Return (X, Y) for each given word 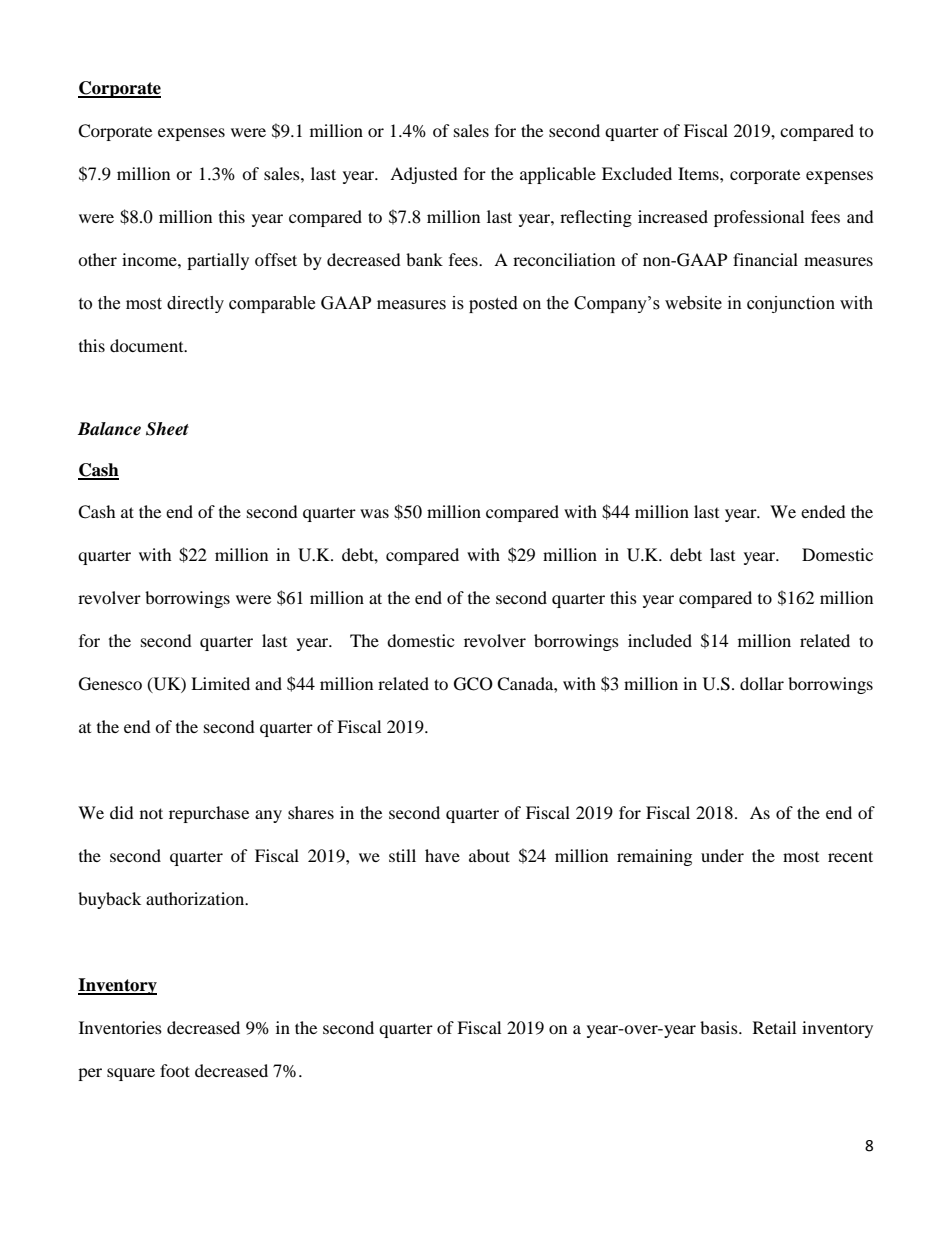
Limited (220, 683)
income (150, 259)
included (660, 640)
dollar (762, 683)
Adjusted (424, 175)
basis (720, 1027)
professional (759, 218)
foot (175, 1070)
